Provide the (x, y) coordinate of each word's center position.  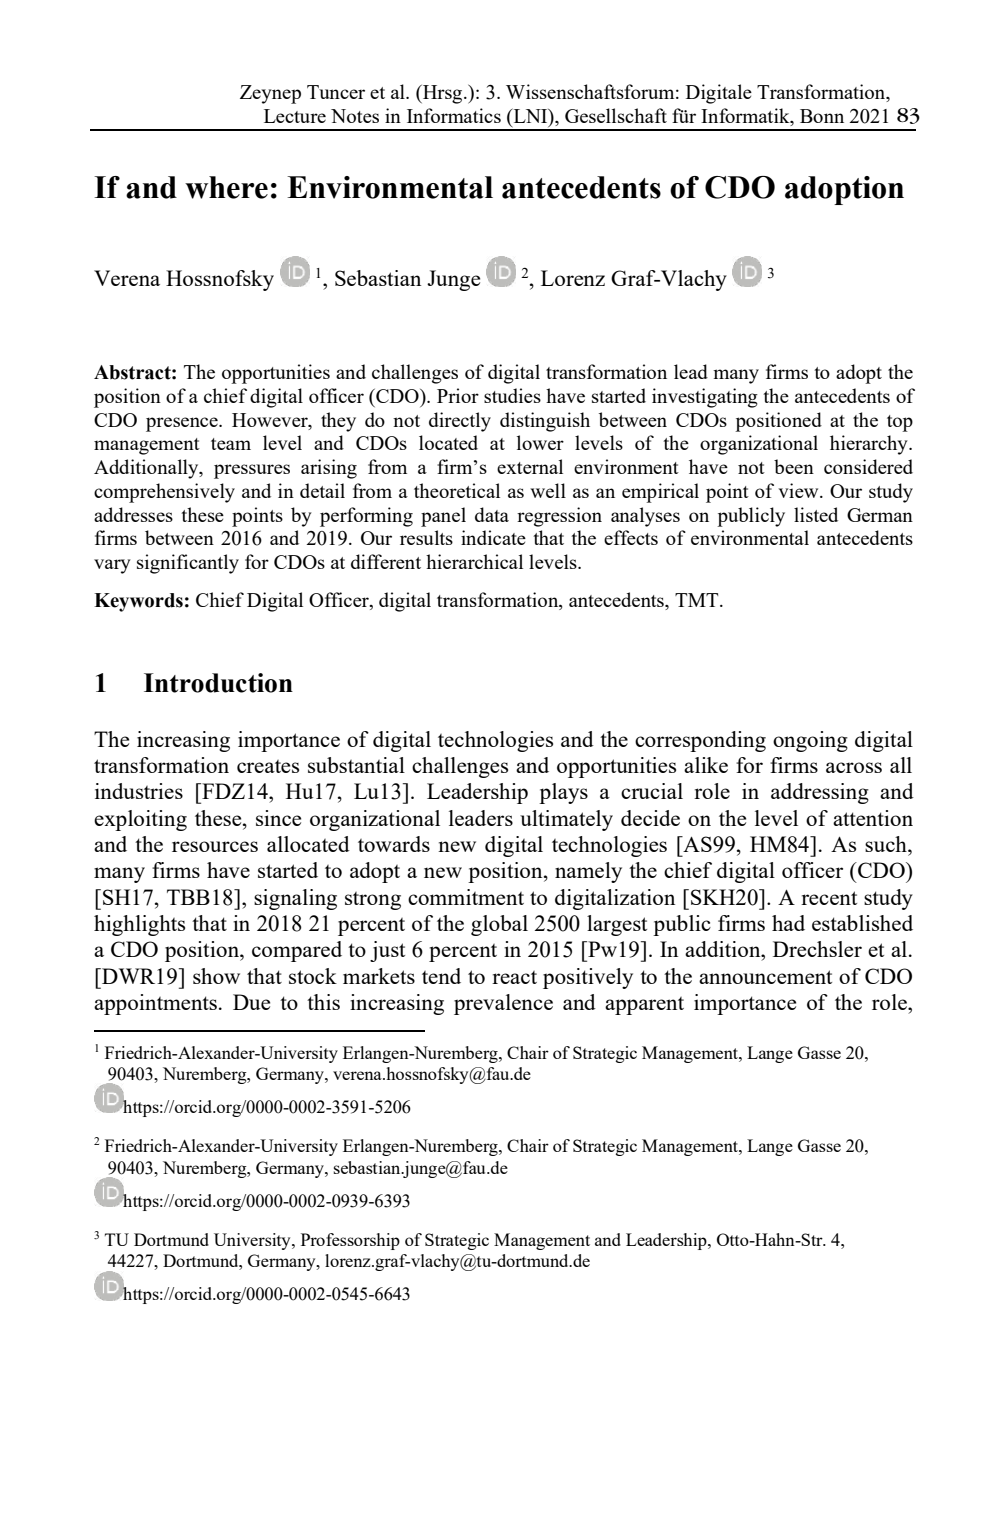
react (514, 977)
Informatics (454, 115)
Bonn (822, 116)
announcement (765, 977)
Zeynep (270, 94)
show (216, 976)
